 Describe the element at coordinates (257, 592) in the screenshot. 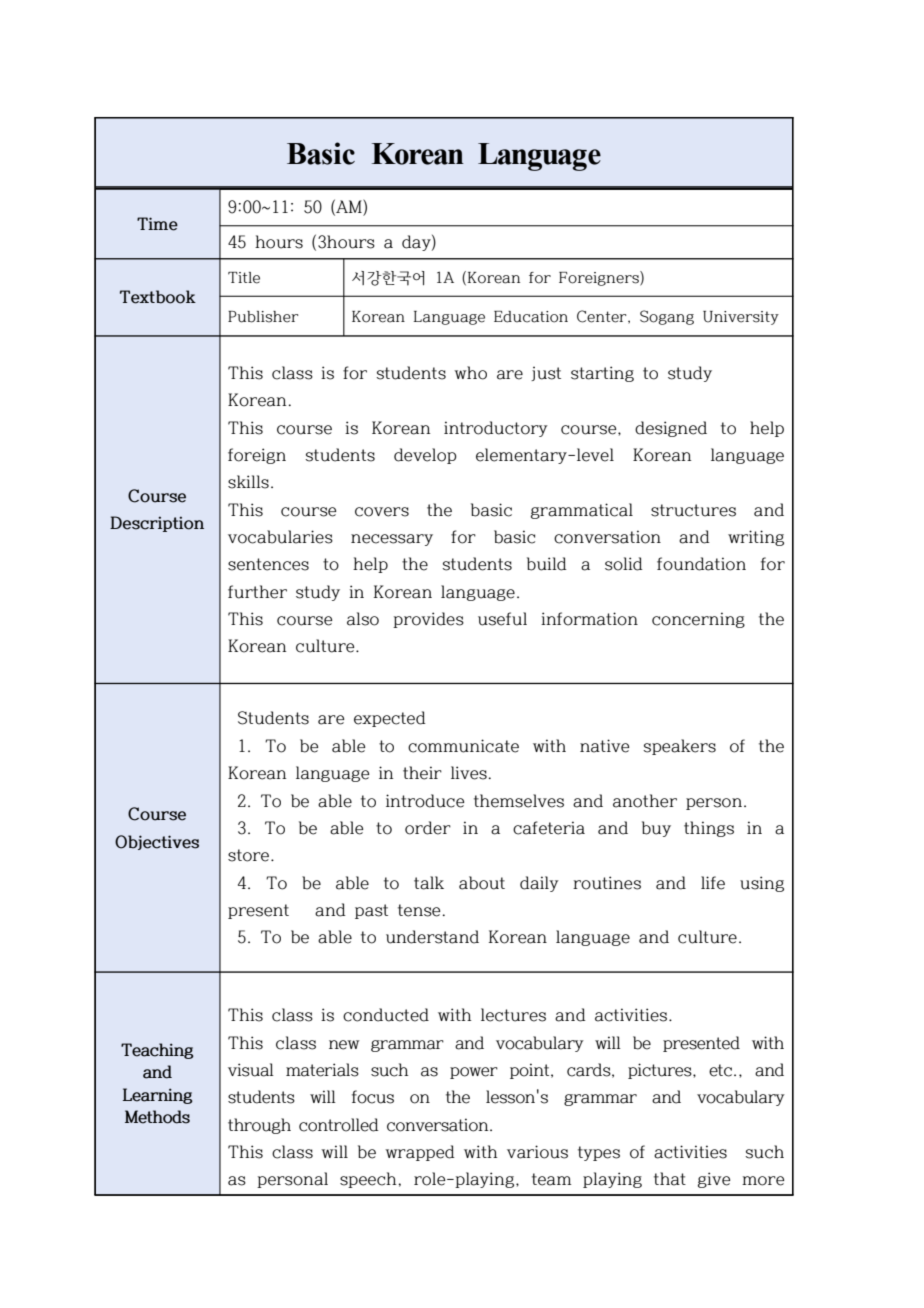

I see `further` at that location.
